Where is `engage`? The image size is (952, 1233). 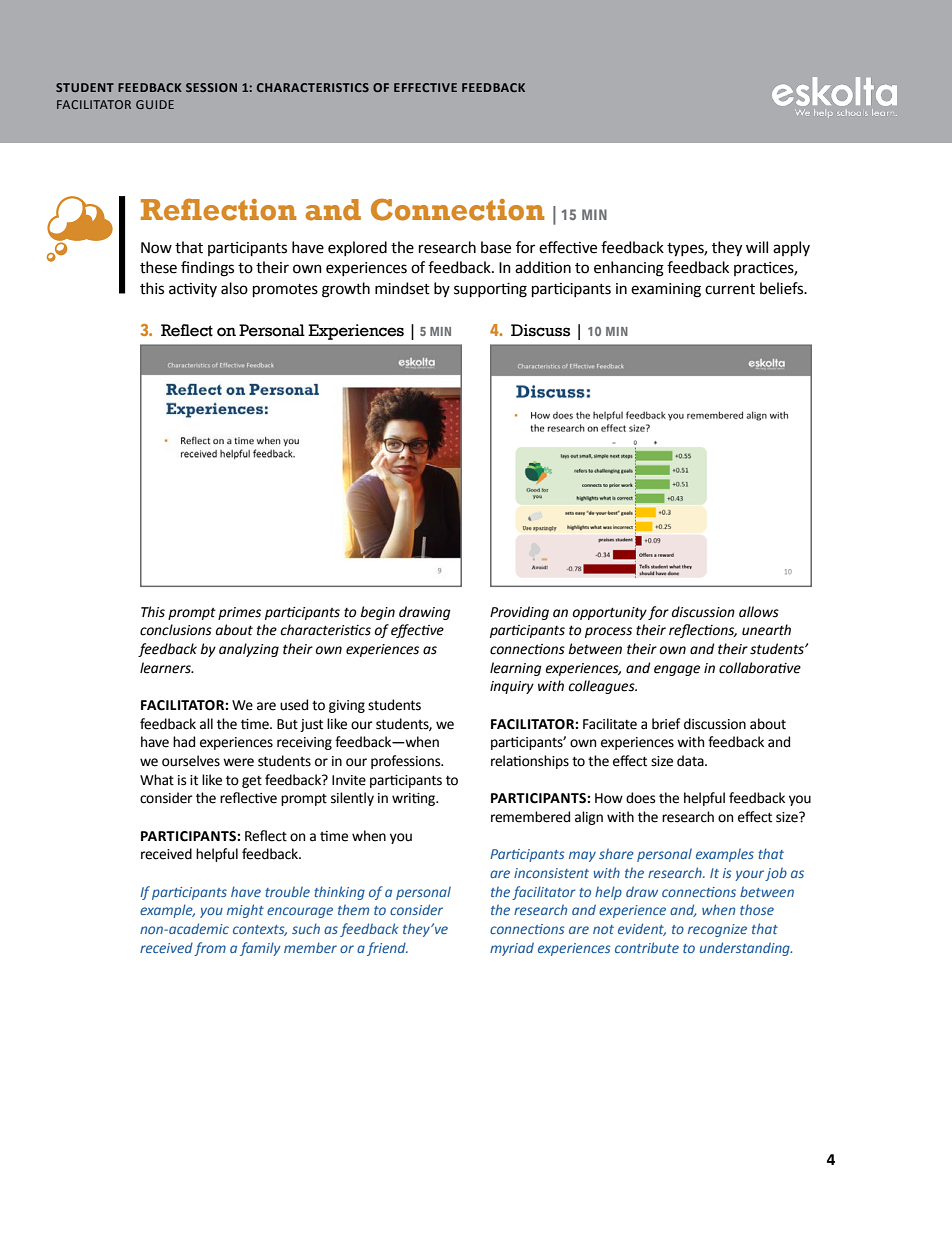
engage is located at coordinates (677, 670).
